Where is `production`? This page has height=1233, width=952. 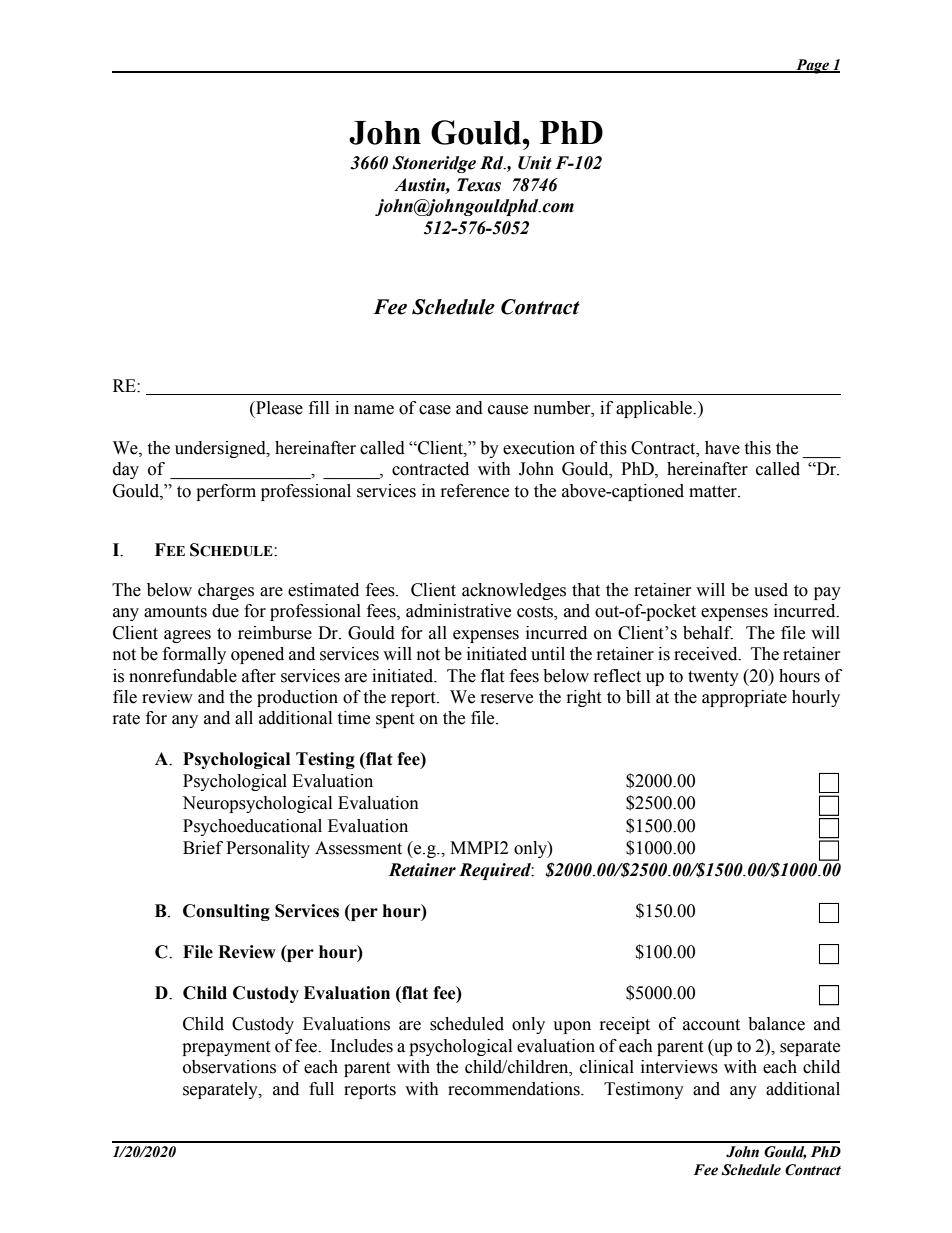 production is located at coordinates (297, 698).
